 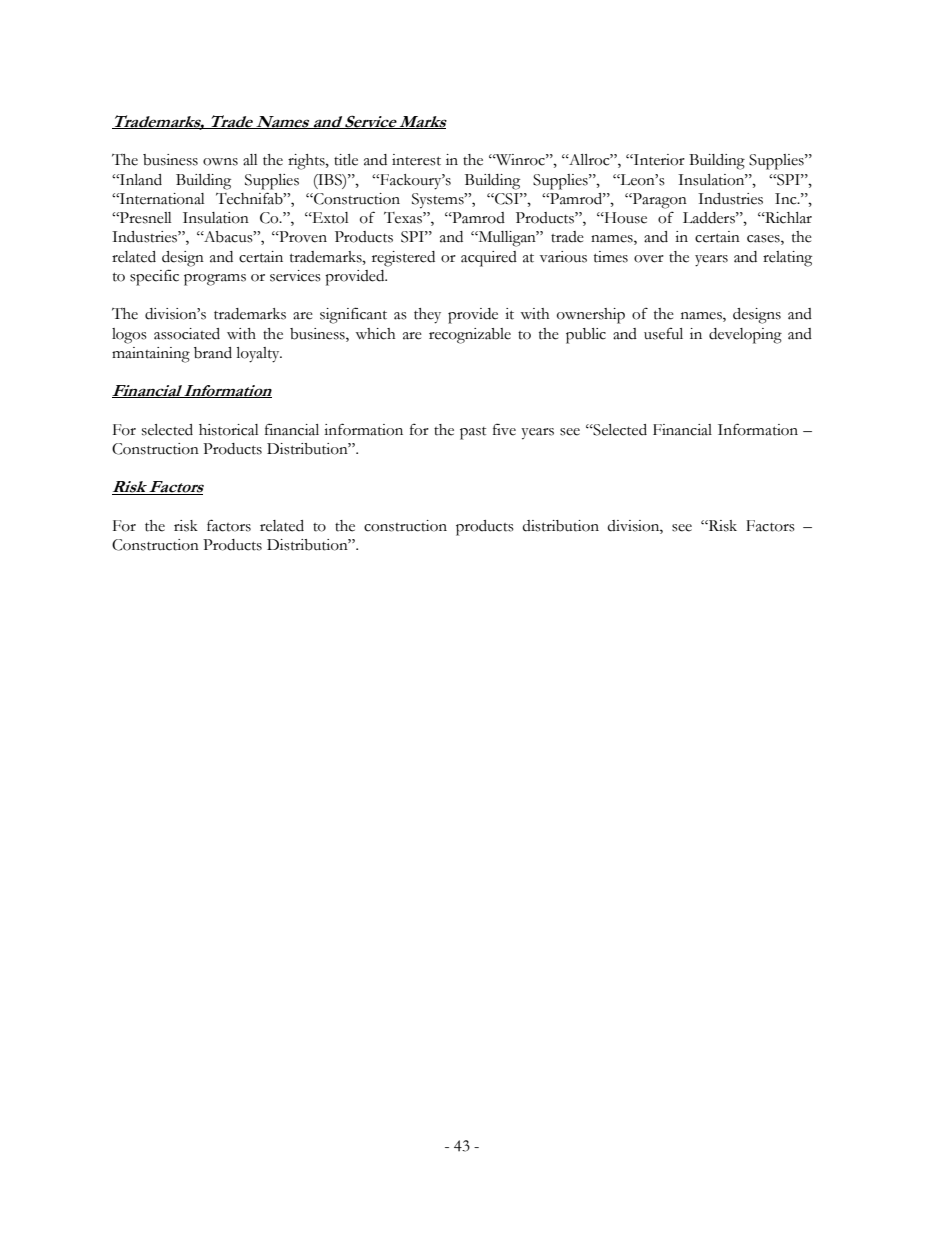 What do you see at coordinates (229, 430) in the image?
I see `historical` at bounding box center [229, 430].
